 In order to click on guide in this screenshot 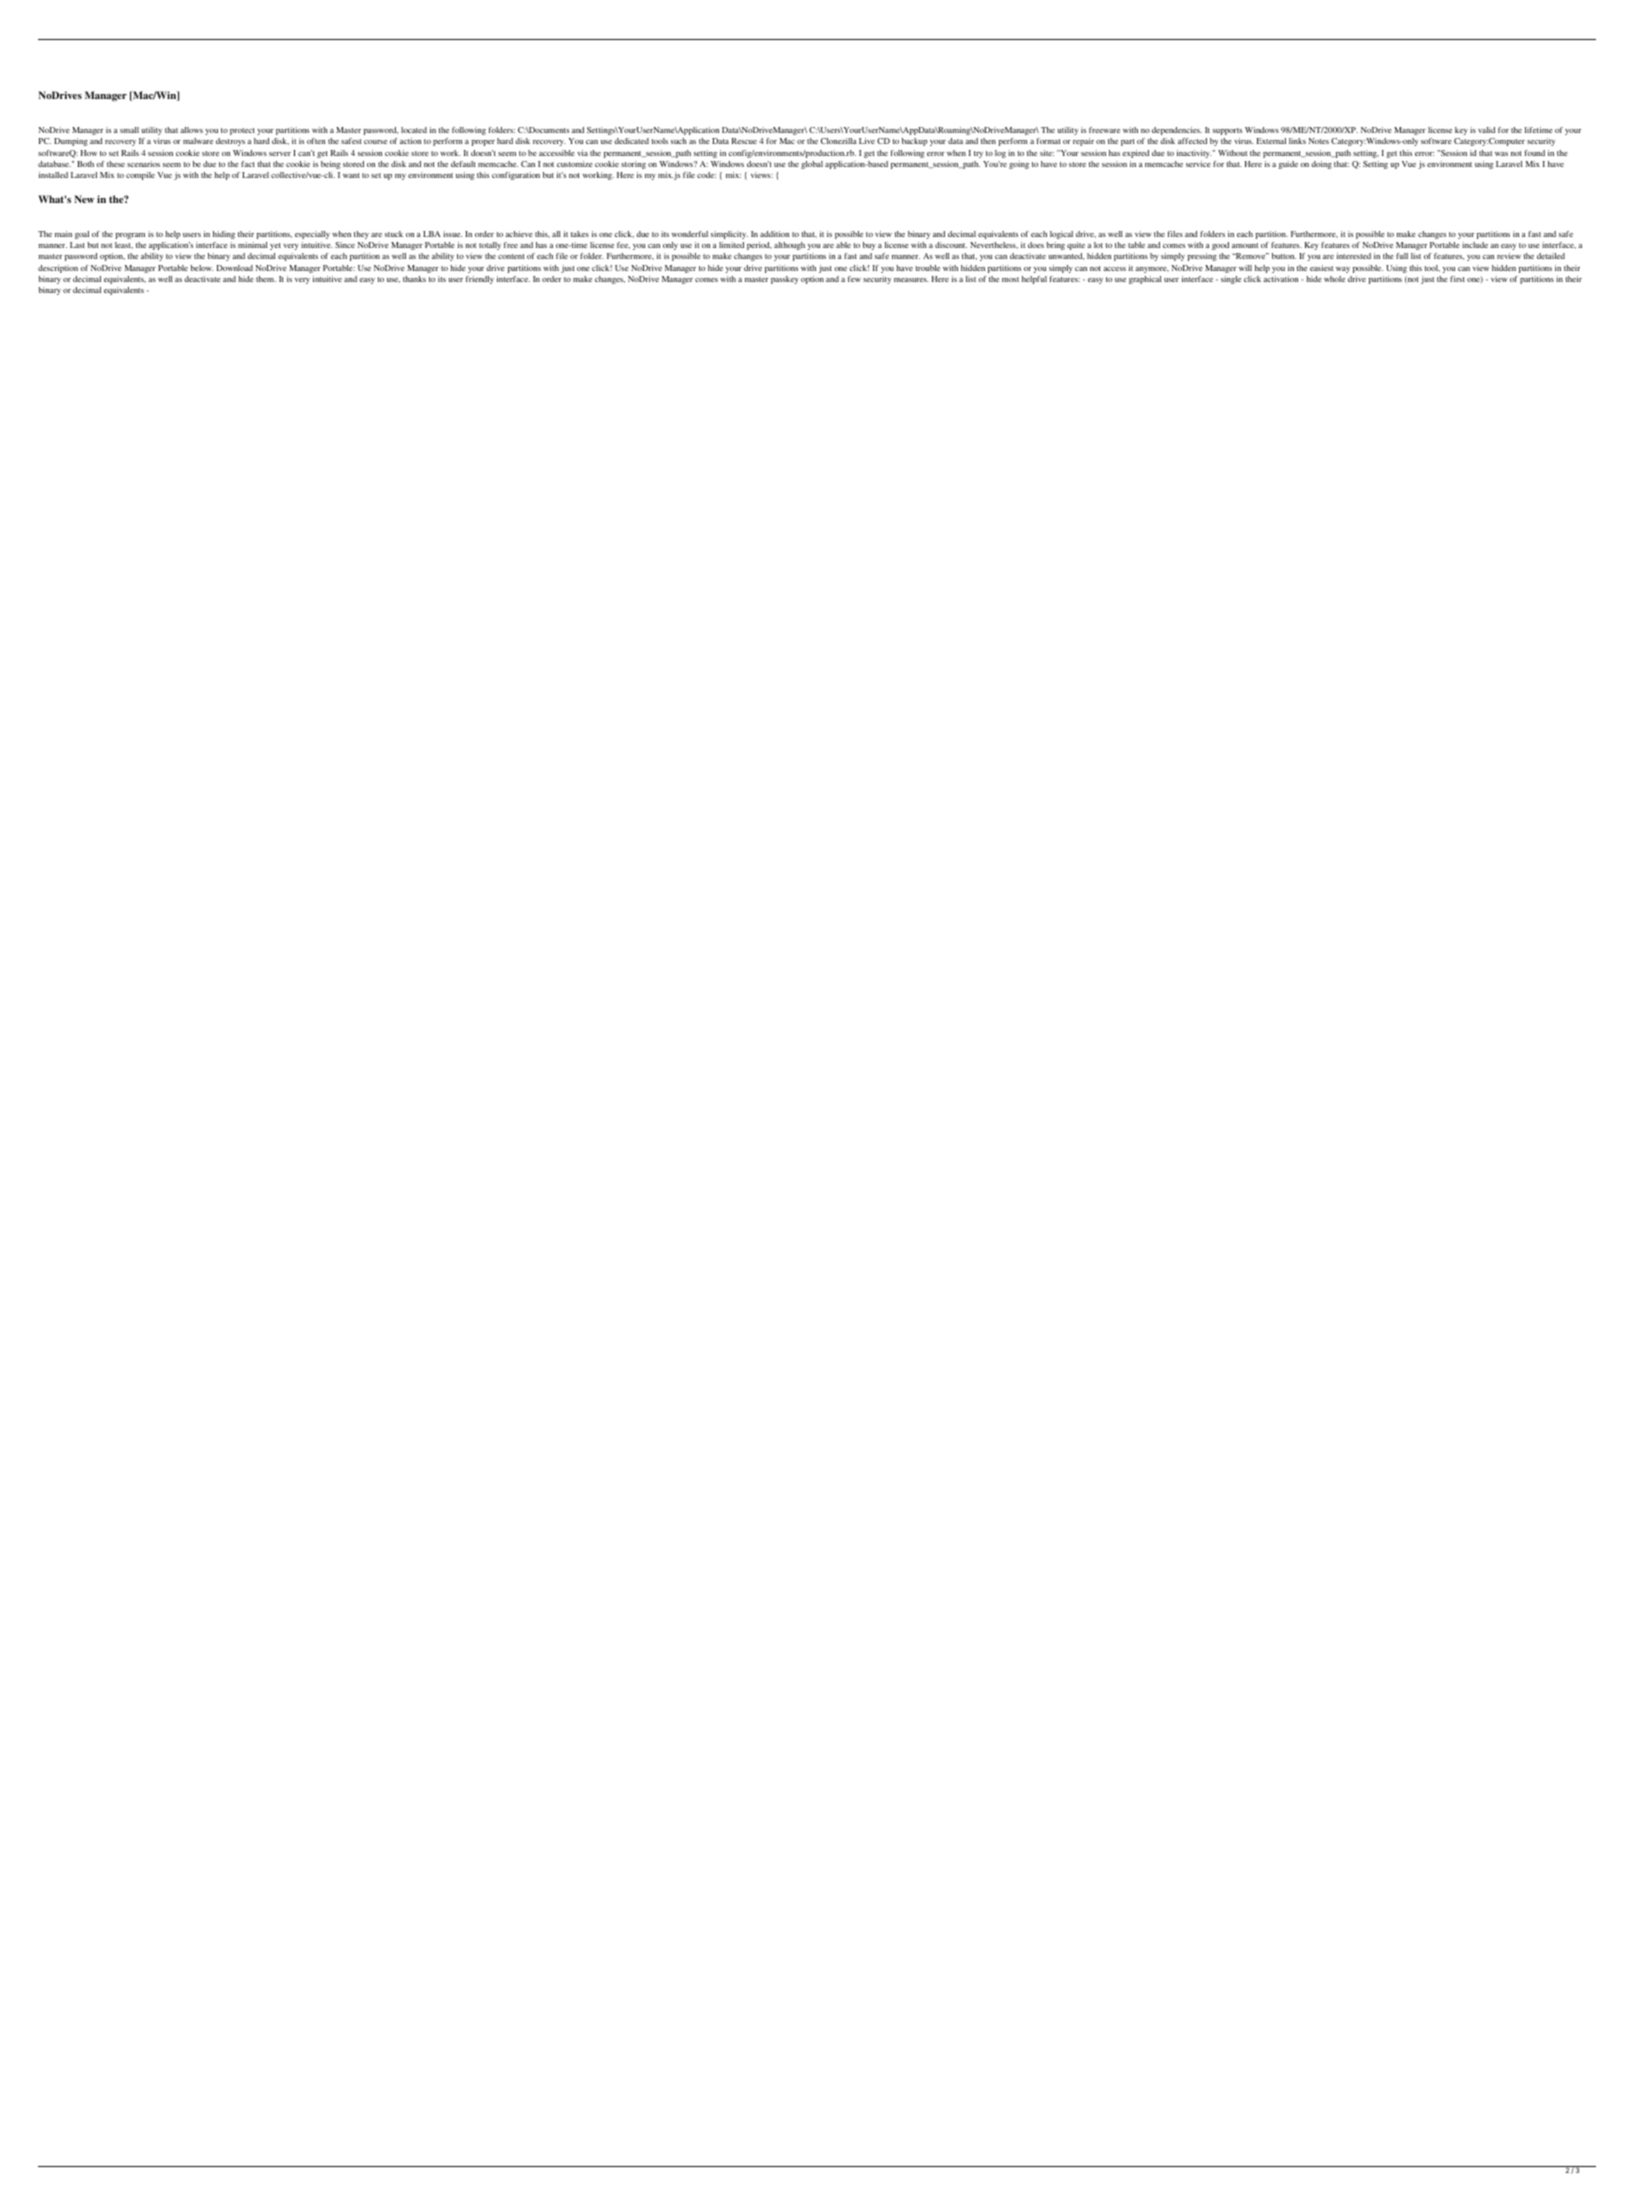, I will do `click(1288, 165)`.
